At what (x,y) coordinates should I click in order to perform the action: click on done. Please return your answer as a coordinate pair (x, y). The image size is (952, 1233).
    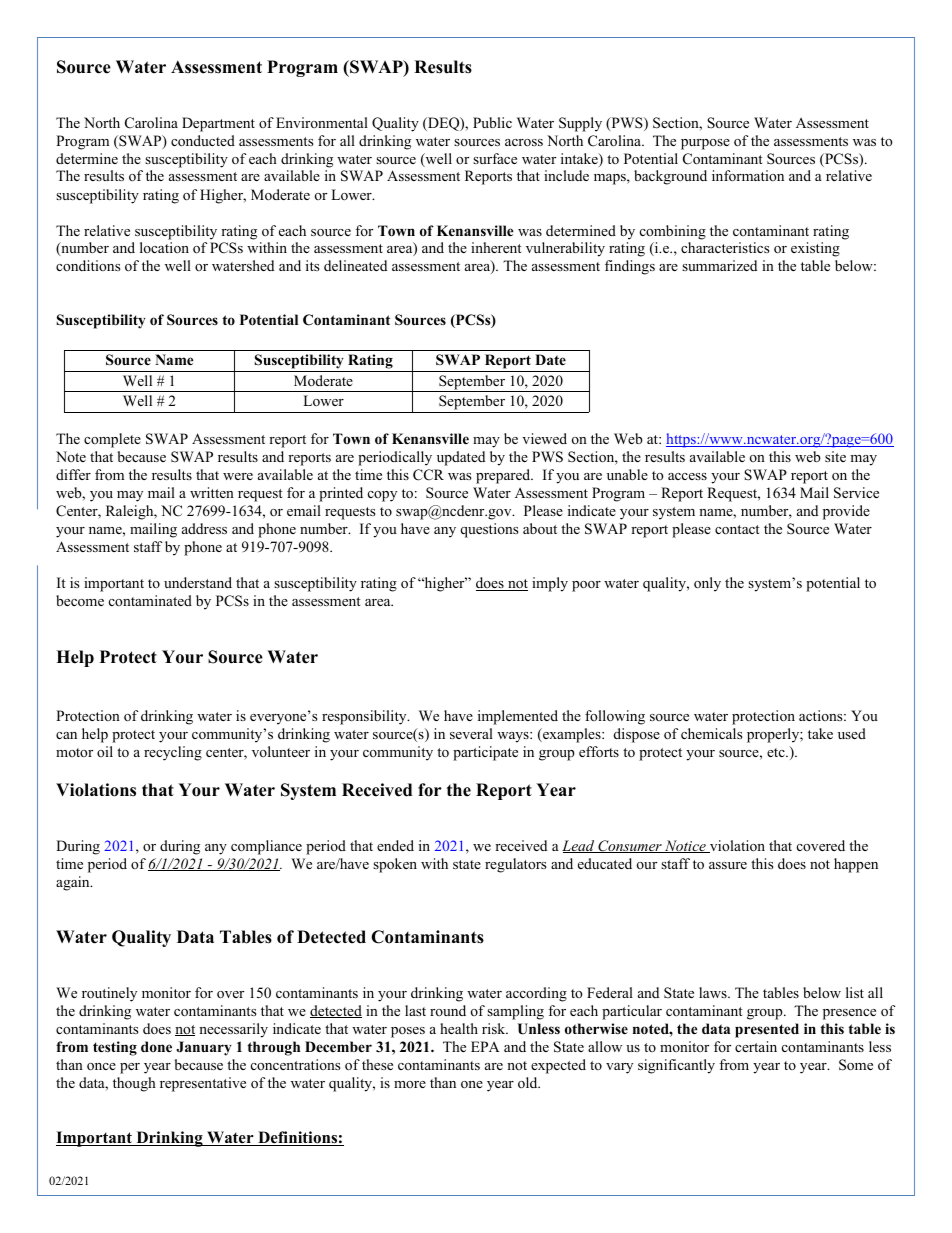
    Looking at the image, I should click on (156, 1046).
